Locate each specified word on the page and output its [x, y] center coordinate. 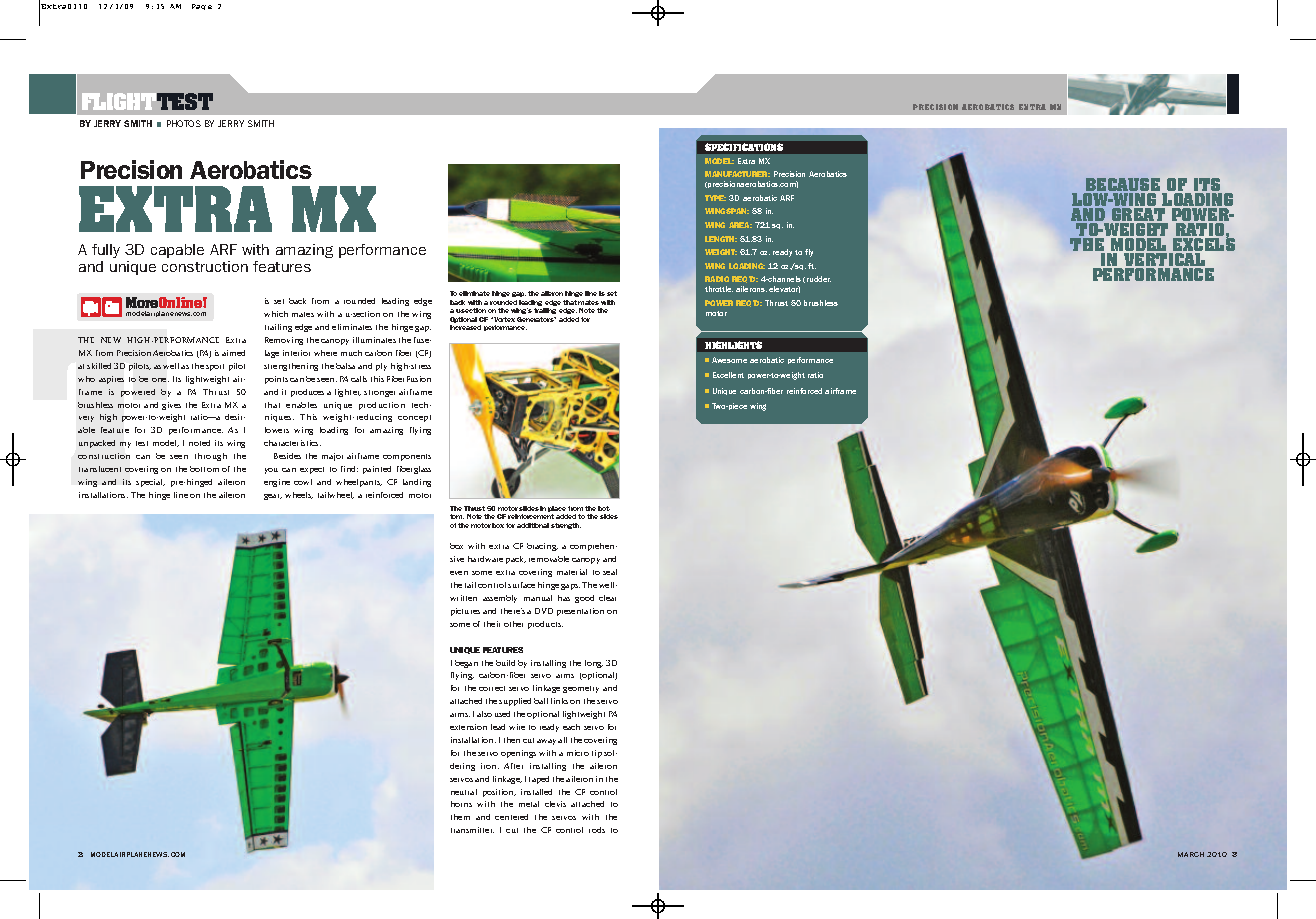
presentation [580, 612]
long [594, 664]
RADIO [717, 279]
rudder [819, 279]
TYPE [715, 198]
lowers [277, 430]
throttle [719, 289]
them [460, 817]
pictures [465, 612]
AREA [740, 225]
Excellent [728, 375]
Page [202, 7]
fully [106, 251]
